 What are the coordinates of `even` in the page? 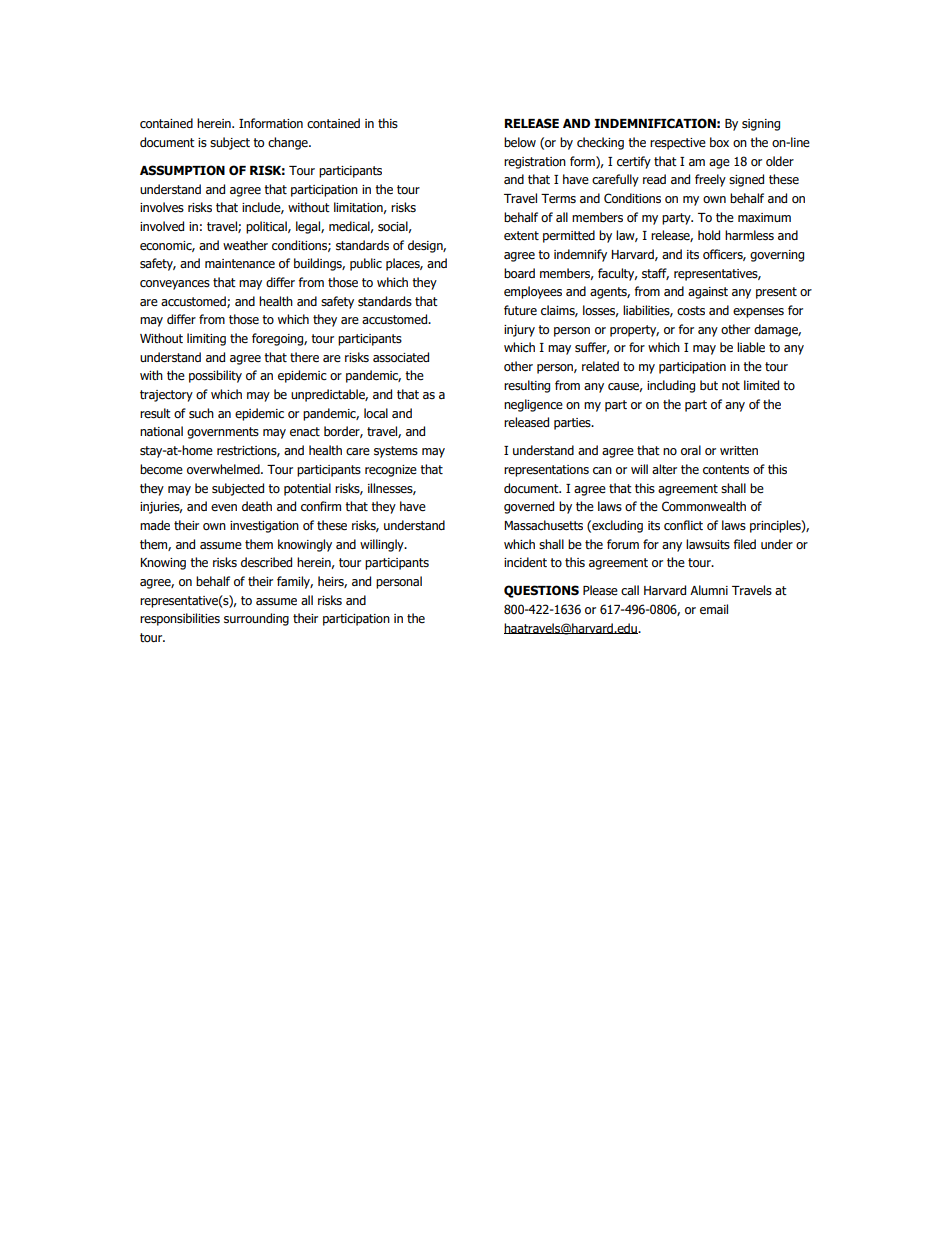 It's located at (224, 507).
